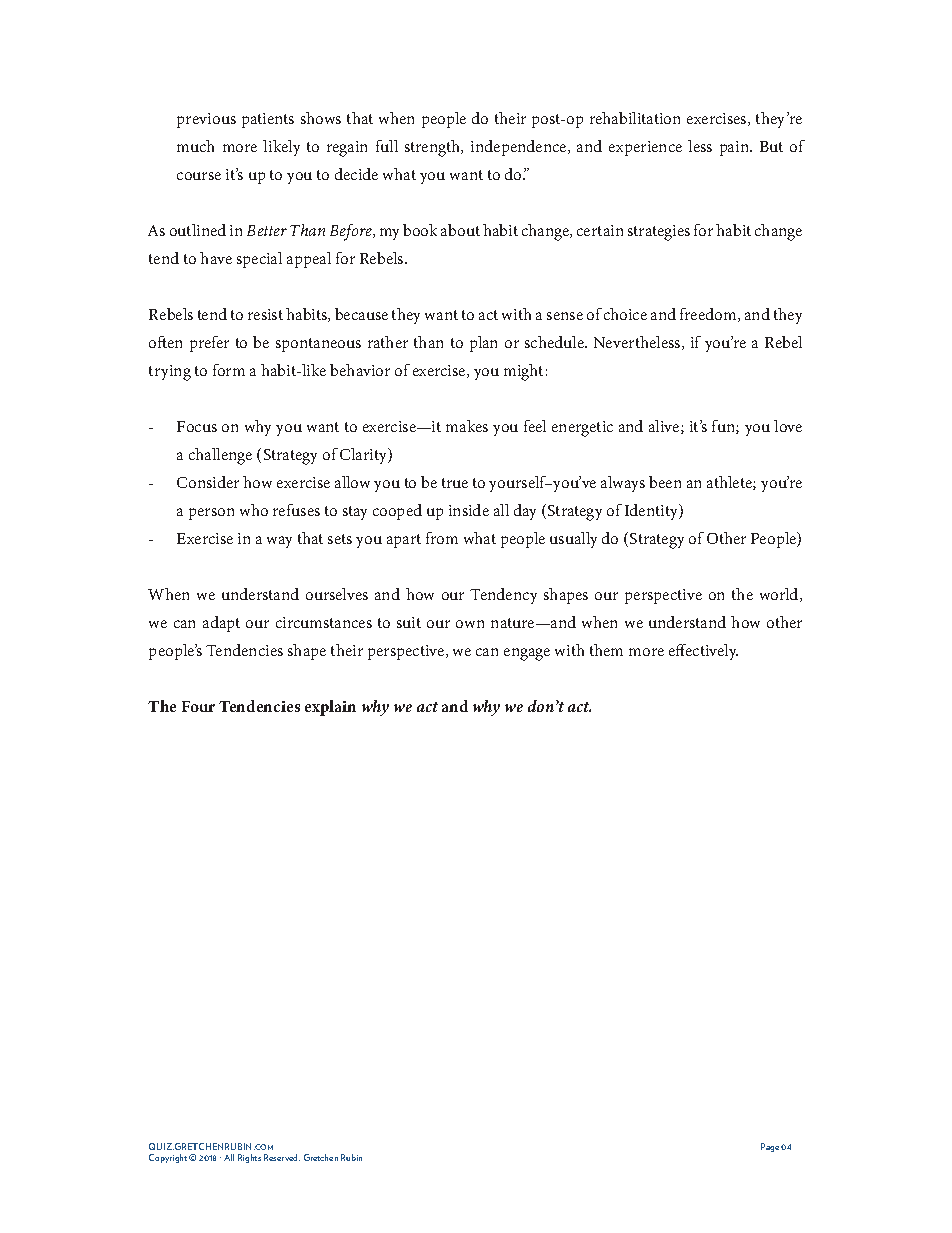 Image resolution: width=952 pixels, height=1233 pixels. Describe the element at coordinates (527, 654) in the page. I see `engage` at that location.
